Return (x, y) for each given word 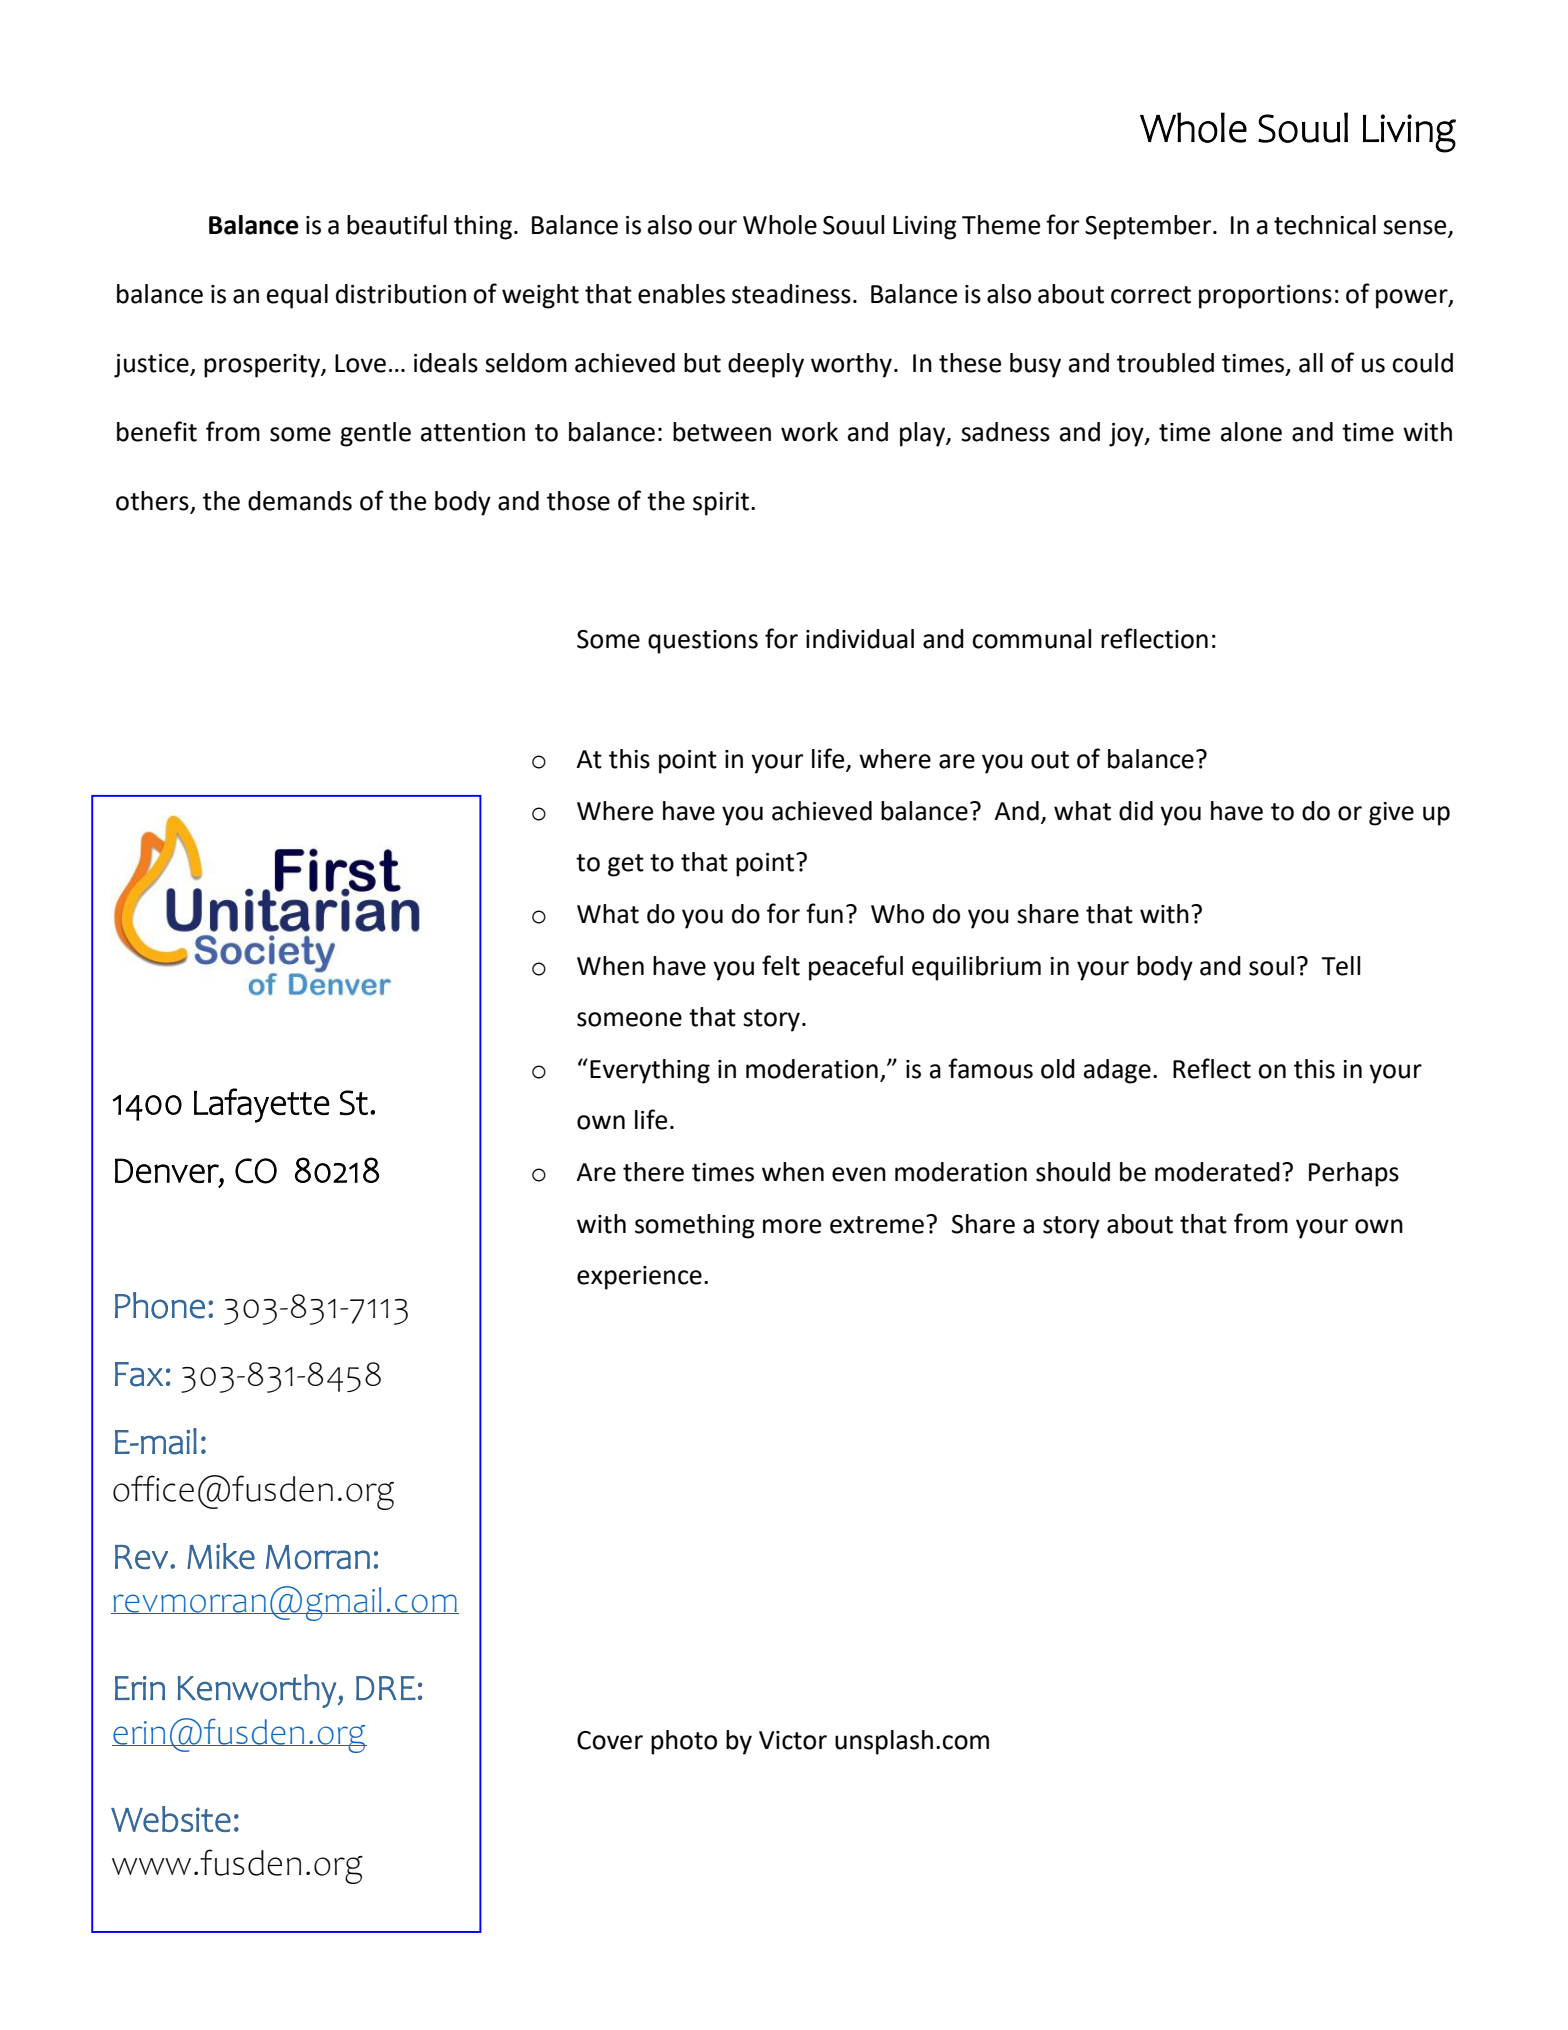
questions (703, 642)
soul (1271, 966)
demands (300, 501)
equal (297, 296)
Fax (139, 1374)
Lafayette (262, 1105)
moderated (1217, 1172)
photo (684, 1742)
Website (171, 1819)
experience (639, 1278)
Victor (793, 1740)
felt (781, 965)
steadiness (791, 294)
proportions (1265, 297)
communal (1031, 639)
